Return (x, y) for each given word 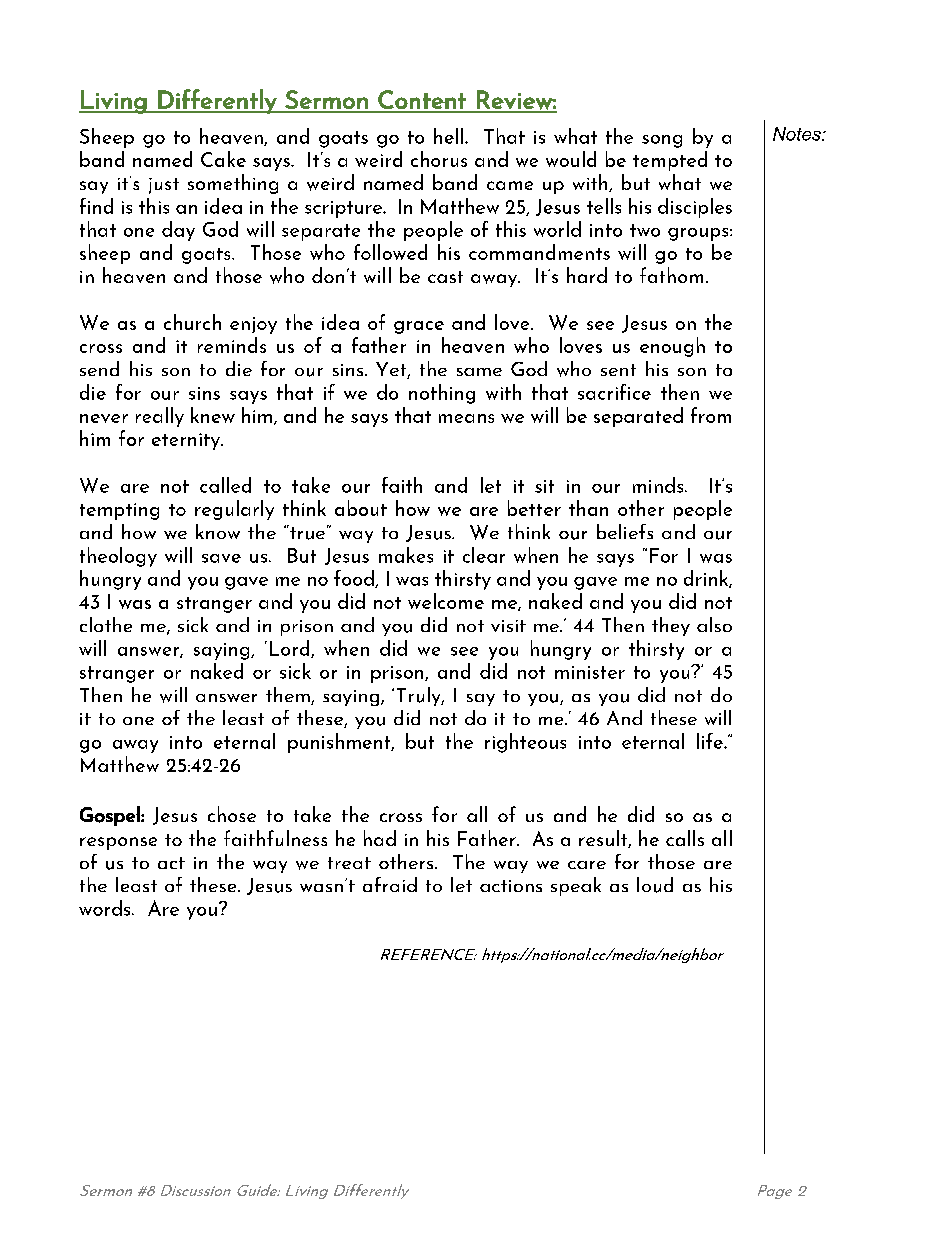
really (160, 417)
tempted (670, 161)
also (714, 624)
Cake (223, 159)
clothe (106, 624)
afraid (390, 884)
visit (508, 626)
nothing (442, 394)
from (711, 415)
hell (450, 136)
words (106, 908)
